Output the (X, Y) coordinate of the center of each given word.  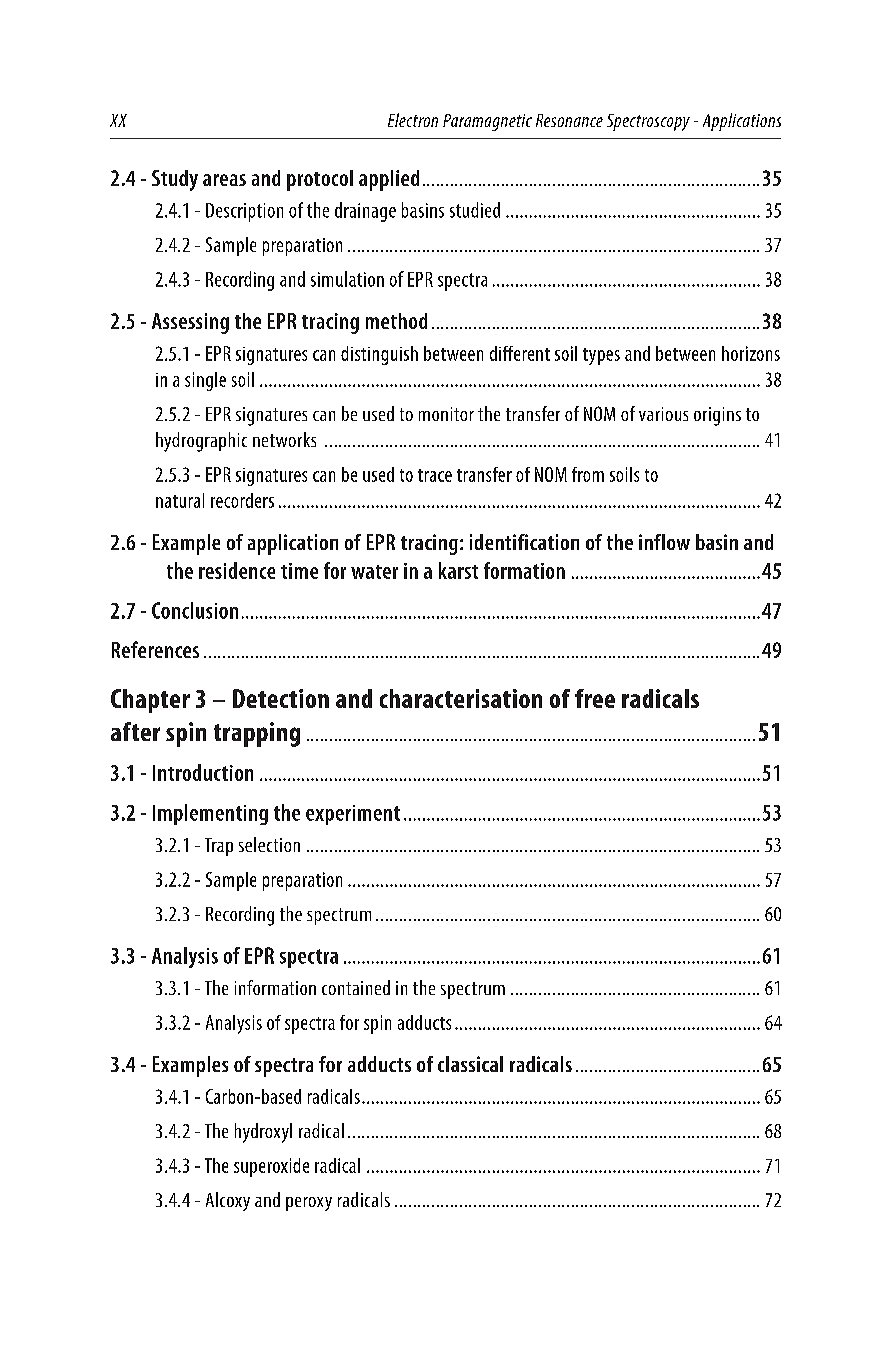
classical (470, 1064)
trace (435, 475)
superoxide (271, 1167)
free (595, 698)
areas (224, 180)
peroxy (309, 1204)
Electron (413, 120)
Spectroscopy (648, 122)
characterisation (461, 698)
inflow (664, 542)
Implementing (210, 814)
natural (180, 500)
